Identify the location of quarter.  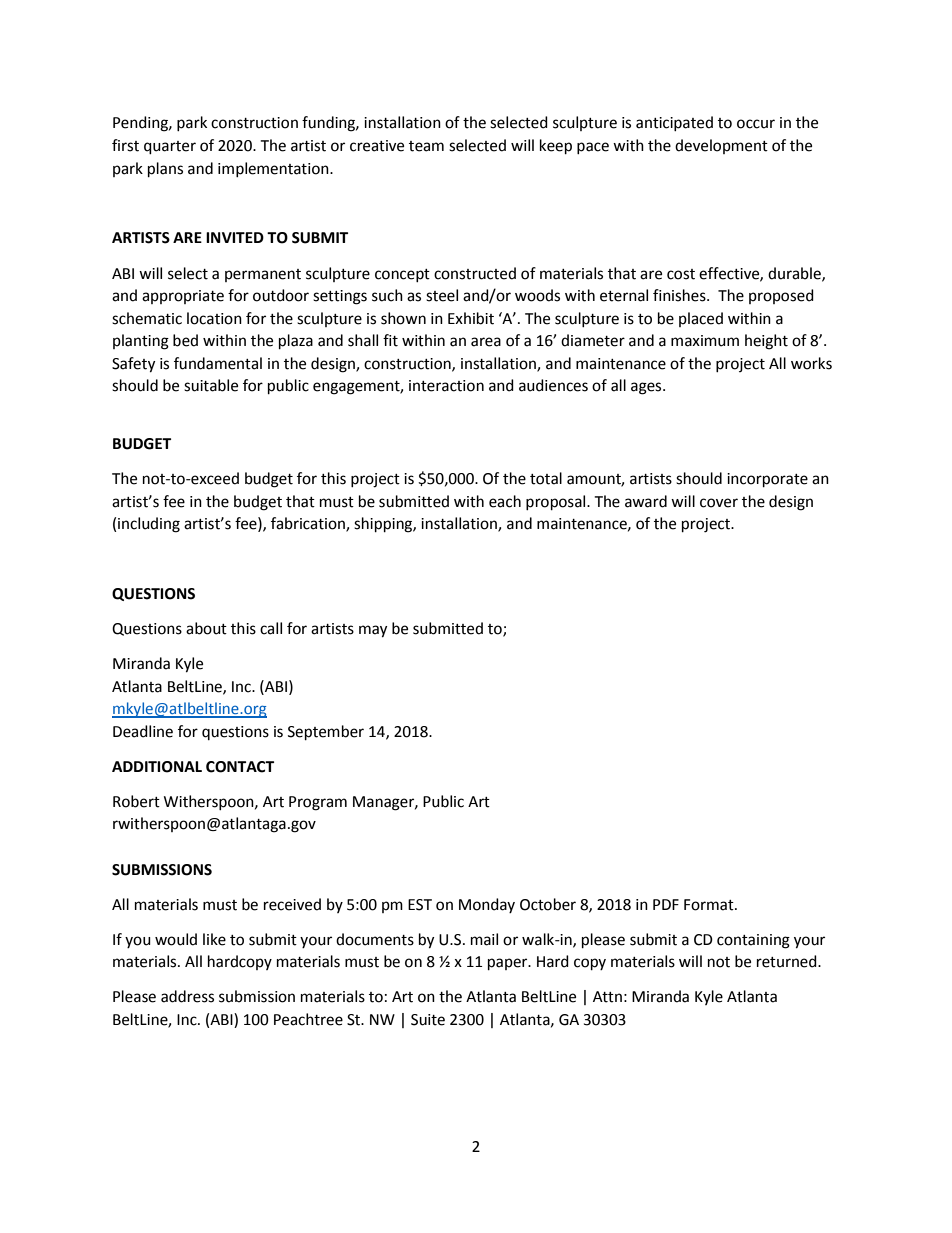
(170, 148).
